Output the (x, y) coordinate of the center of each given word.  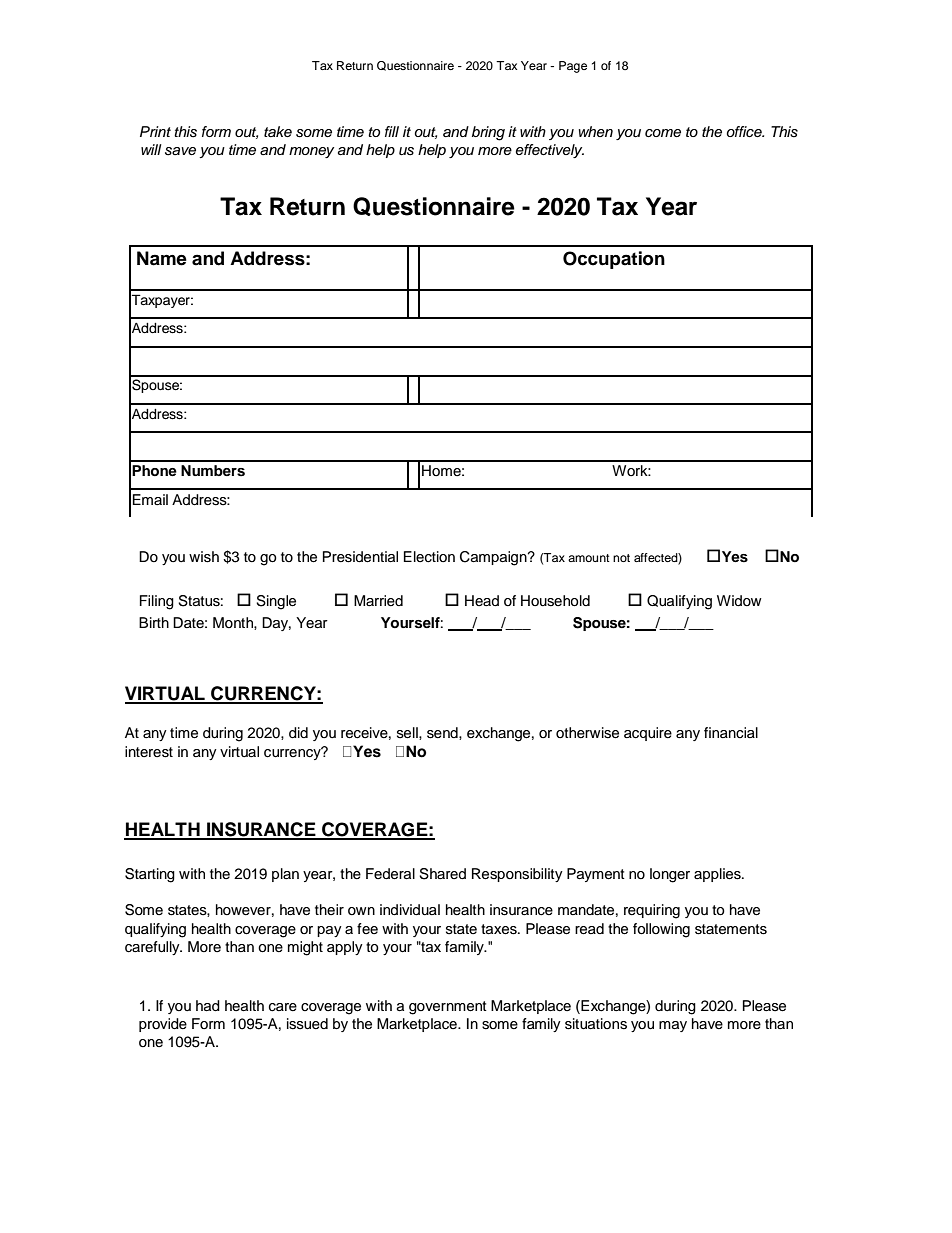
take (278, 131)
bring (488, 133)
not (621, 558)
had (208, 1006)
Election (429, 557)
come (663, 133)
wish (204, 557)
